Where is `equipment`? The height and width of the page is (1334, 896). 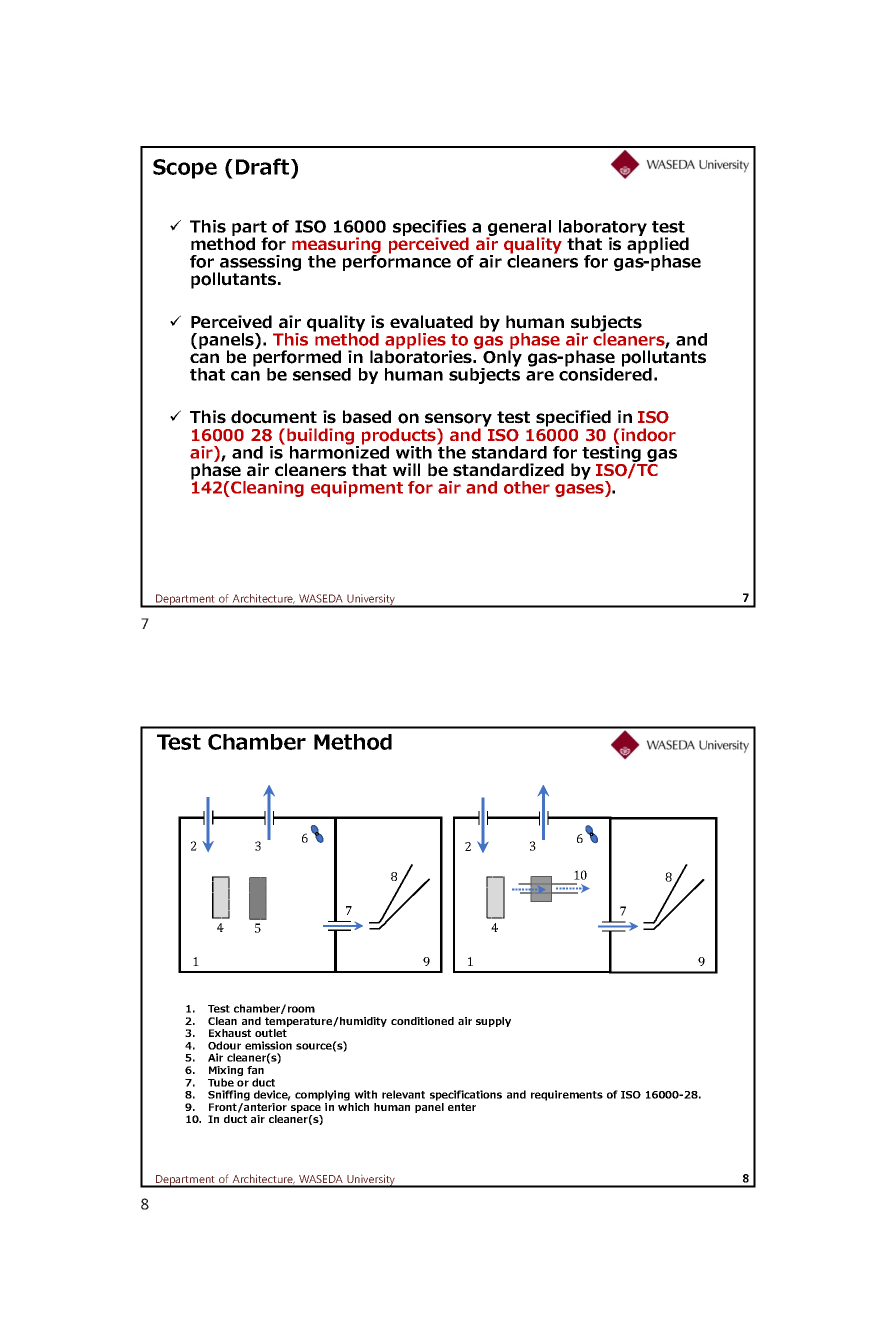 equipment is located at coordinates (357, 489).
